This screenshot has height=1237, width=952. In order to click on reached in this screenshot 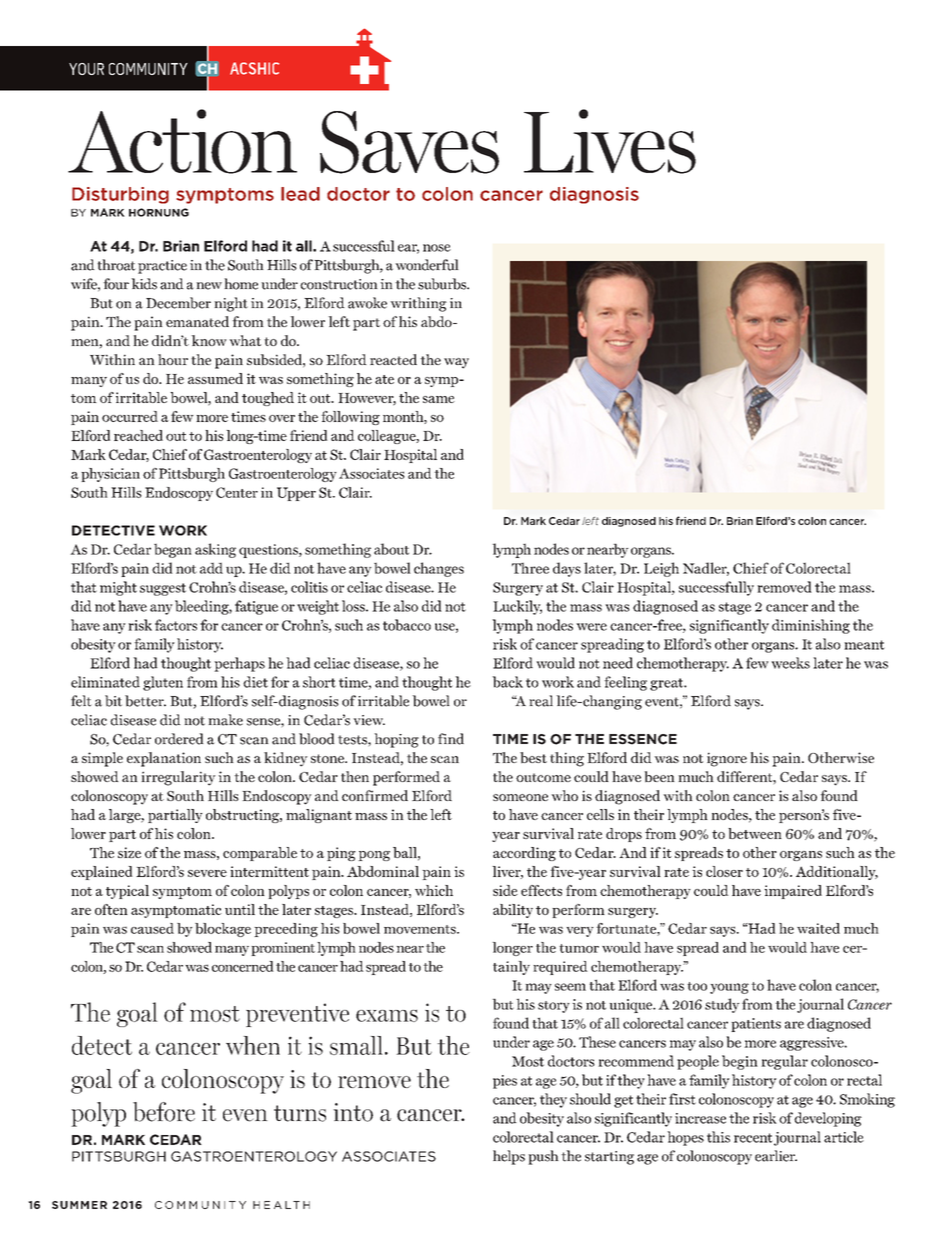, I will do `click(138, 435)`.
